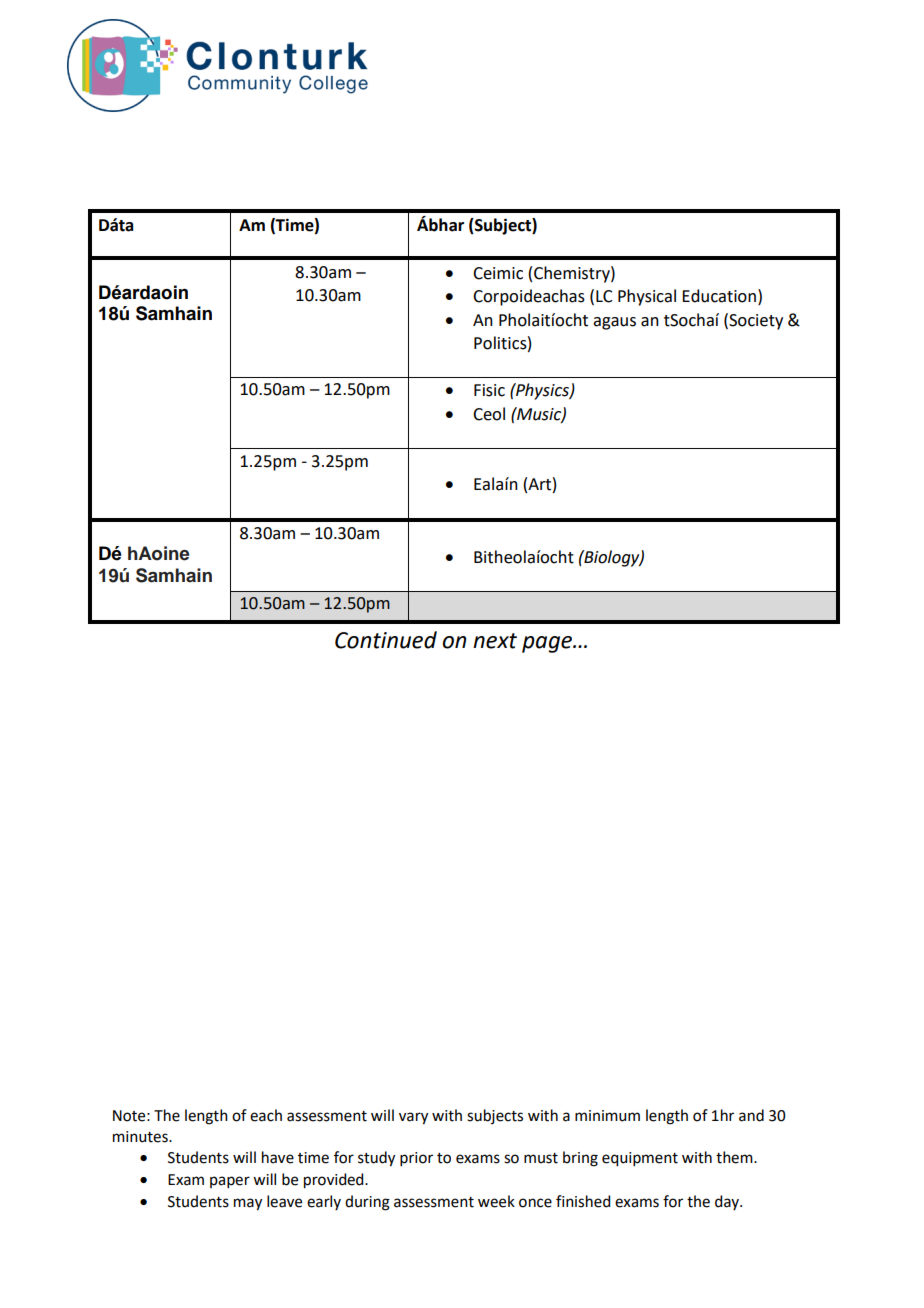  I want to click on prior, so click(416, 1159).
